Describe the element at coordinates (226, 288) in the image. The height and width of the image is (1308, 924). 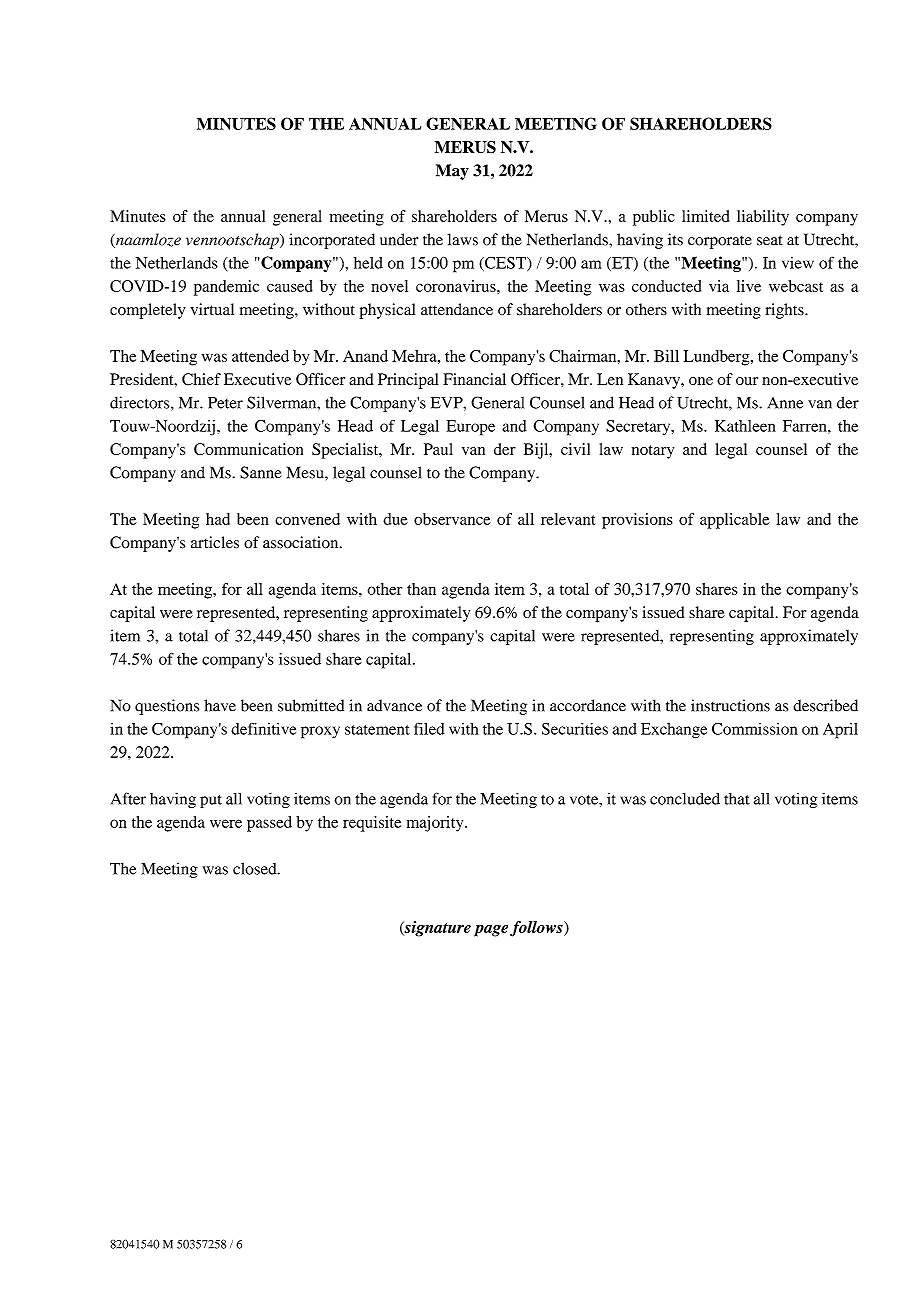
I see `pandemic` at that location.
